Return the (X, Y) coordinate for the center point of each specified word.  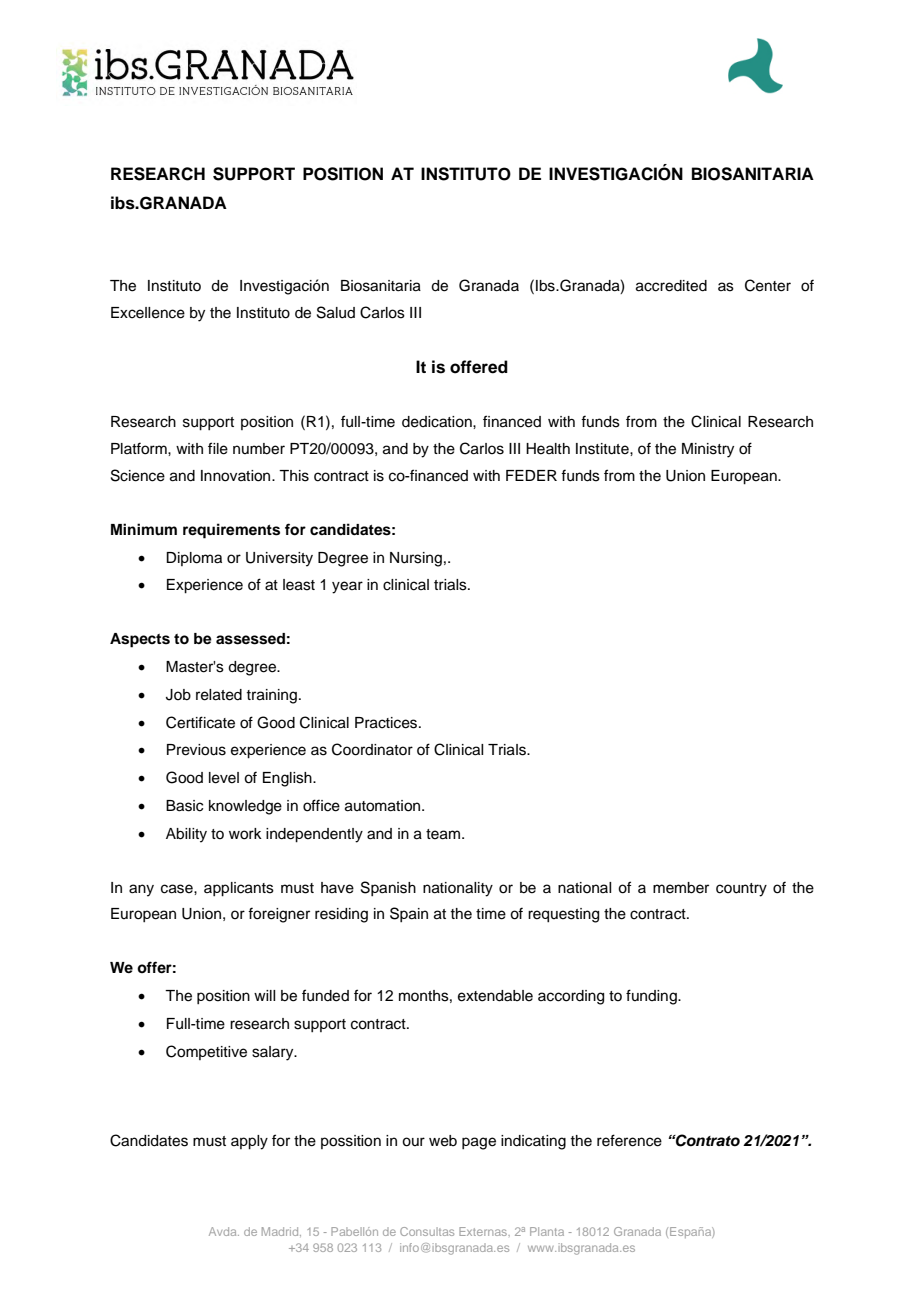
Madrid (281, 1232)
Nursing (416, 559)
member (681, 888)
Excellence (148, 313)
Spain (409, 914)
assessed (250, 639)
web (443, 1141)
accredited (671, 286)
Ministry (708, 450)
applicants (239, 889)
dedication (438, 422)
